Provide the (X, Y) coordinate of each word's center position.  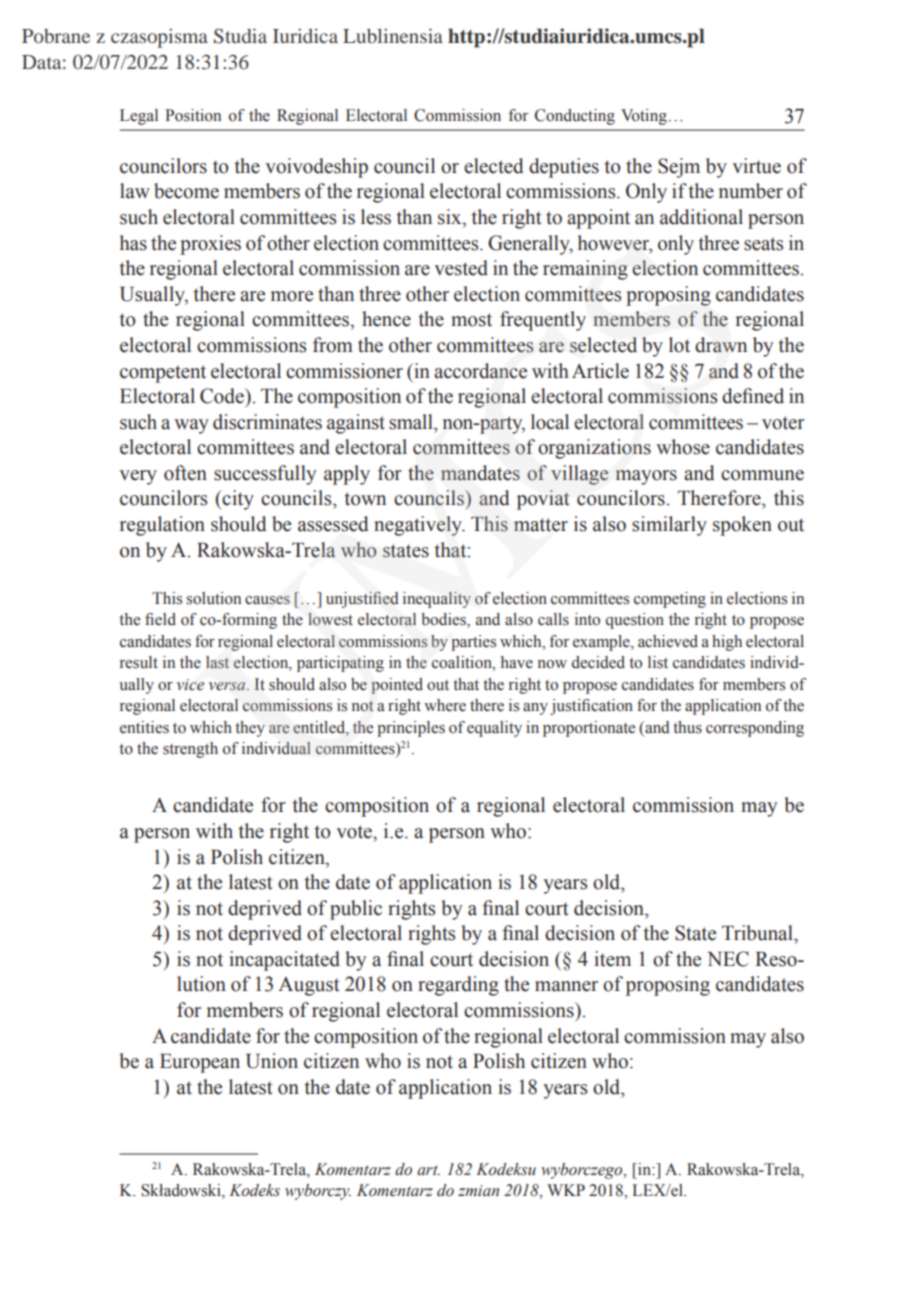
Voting (644, 117)
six (451, 218)
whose (683, 447)
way (191, 426)
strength (190, 750)
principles (411, 729)
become (186, 191)
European (200, 1063)
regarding (458, 986)
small (412, 422)
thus (687, 727)
